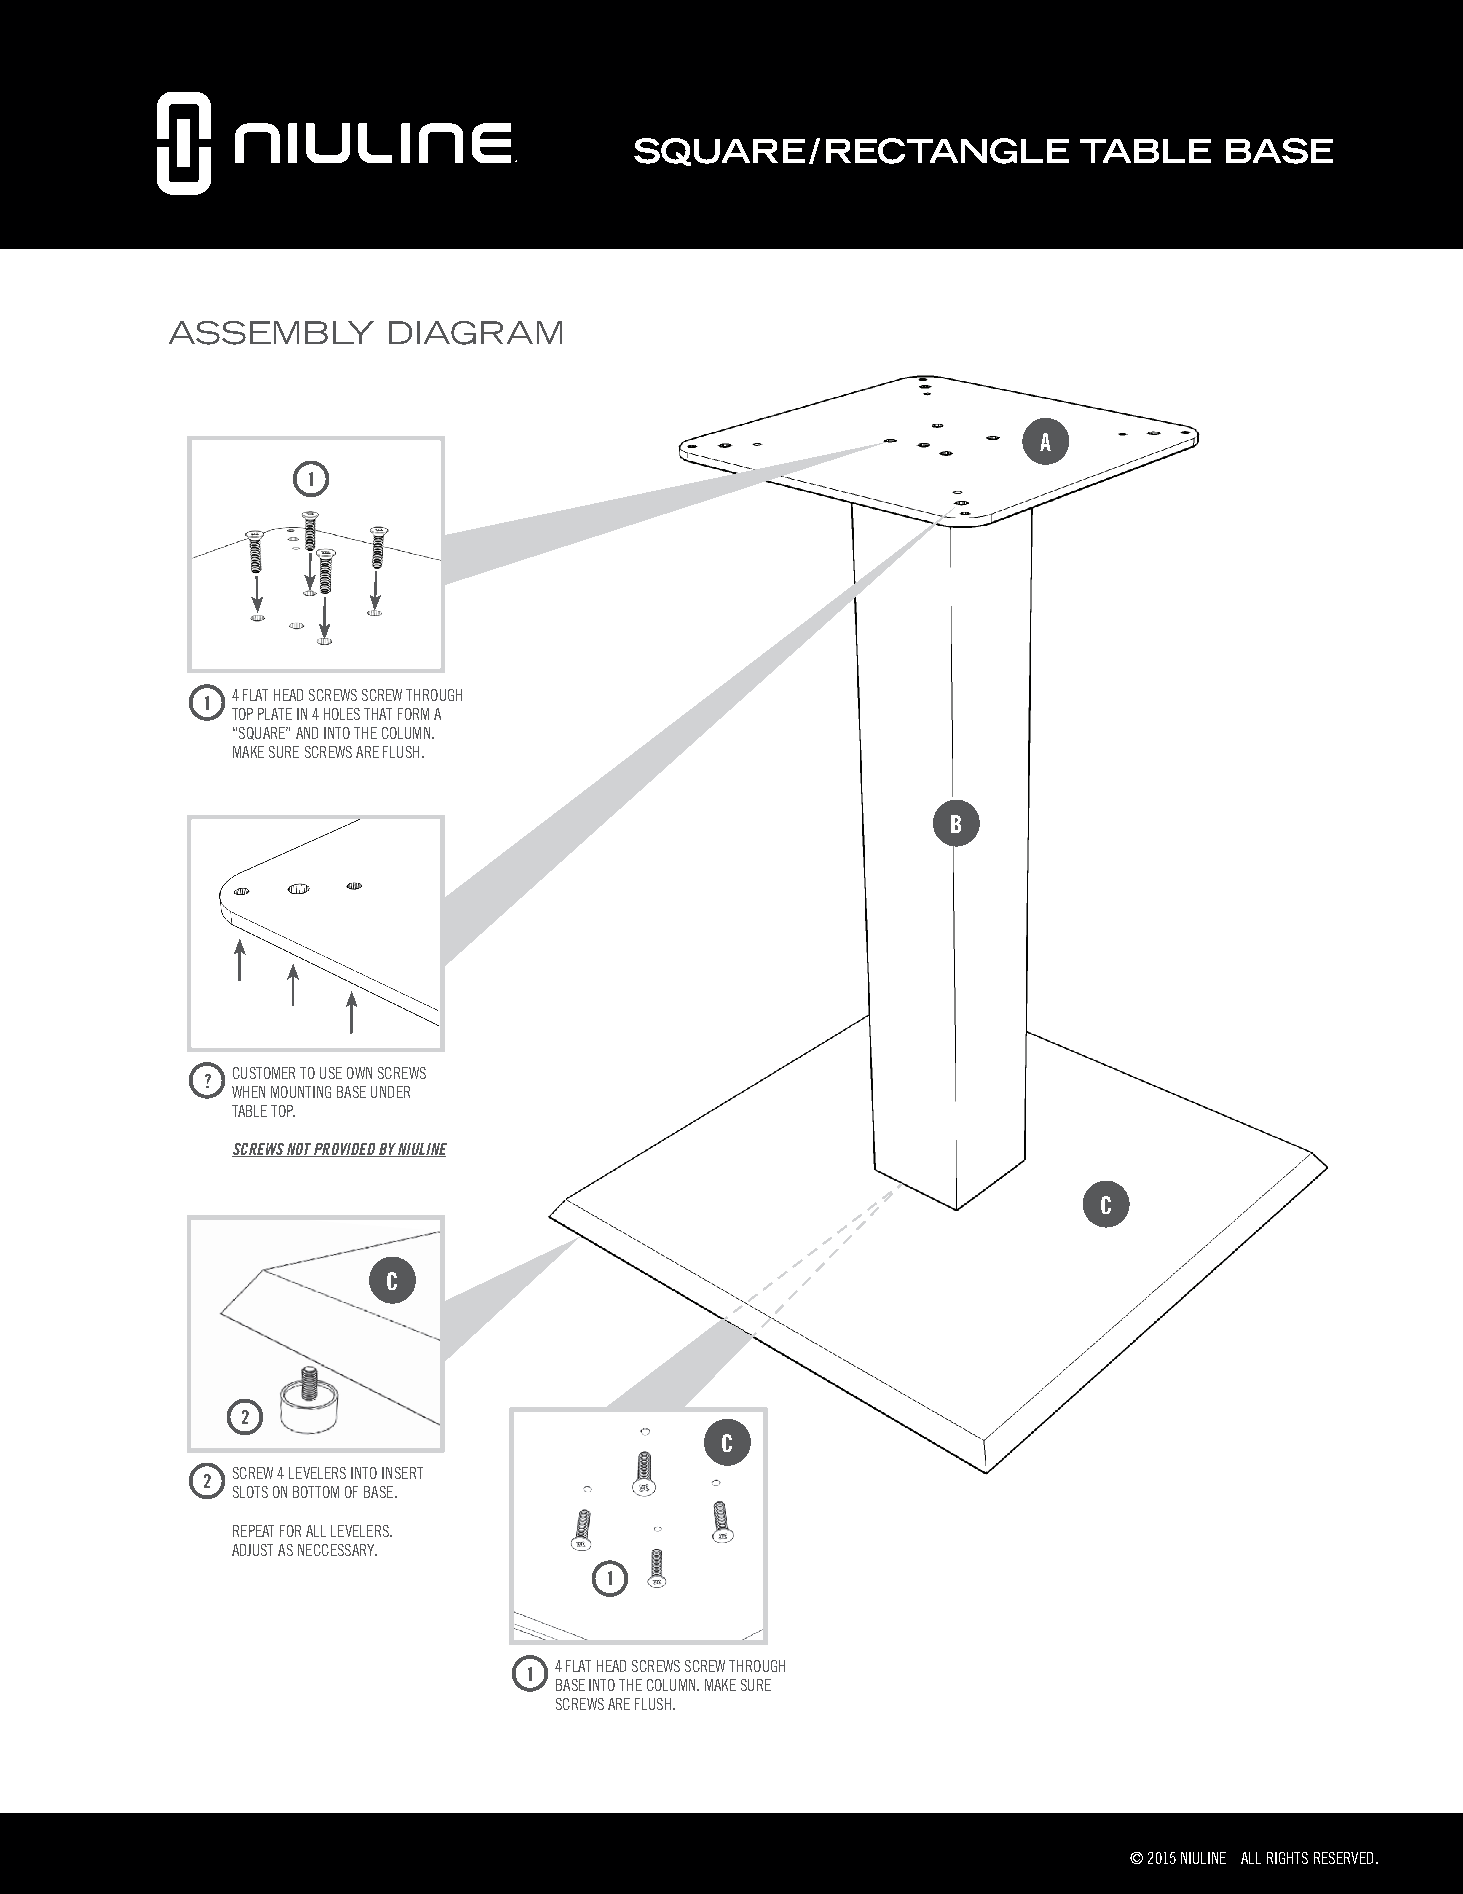 This screenshot has height=1894, width=1463. I want to click on THAT, so click(378, 714).
